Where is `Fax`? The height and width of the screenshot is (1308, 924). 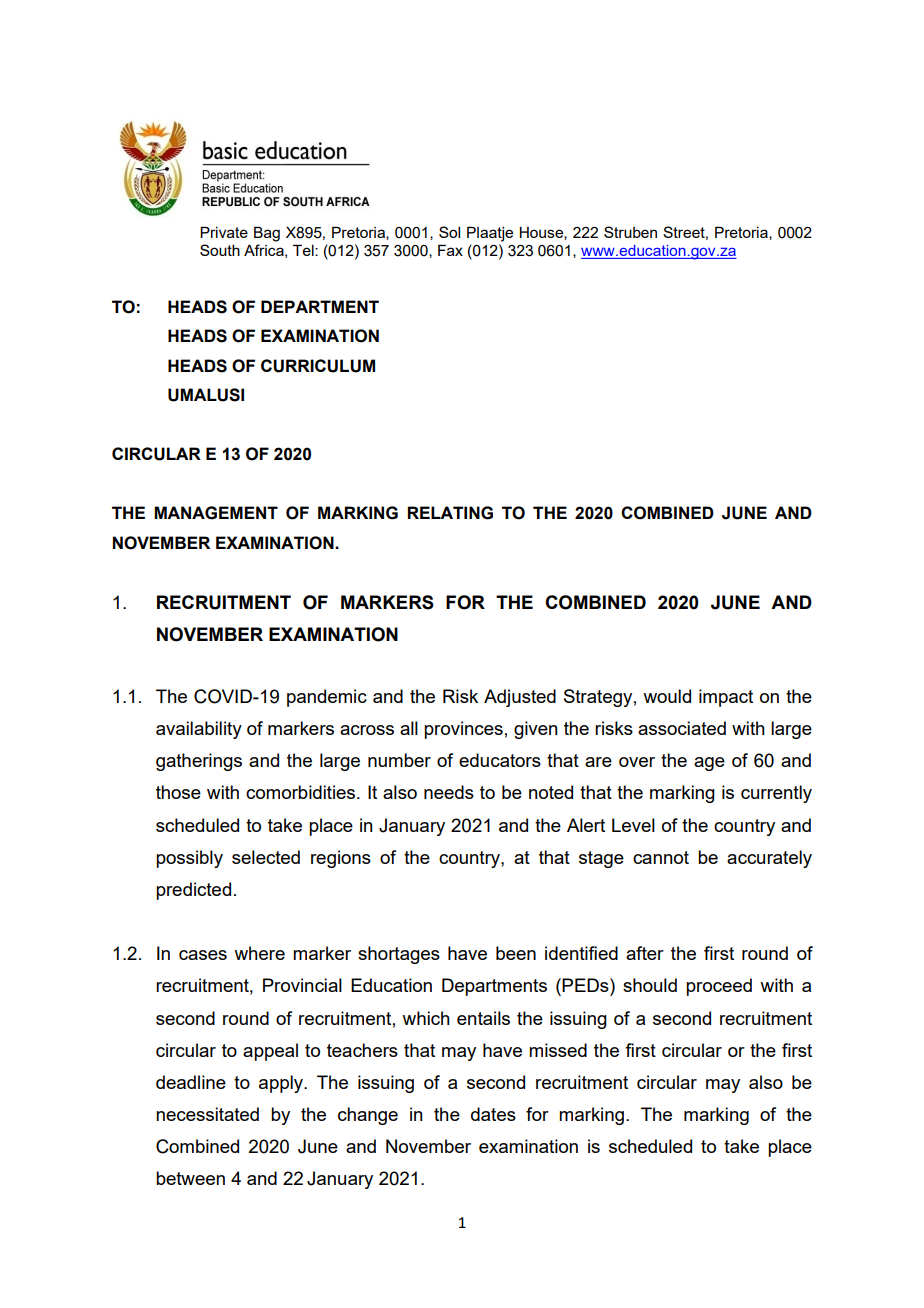 Fax is located at coordinates (450, 250).
